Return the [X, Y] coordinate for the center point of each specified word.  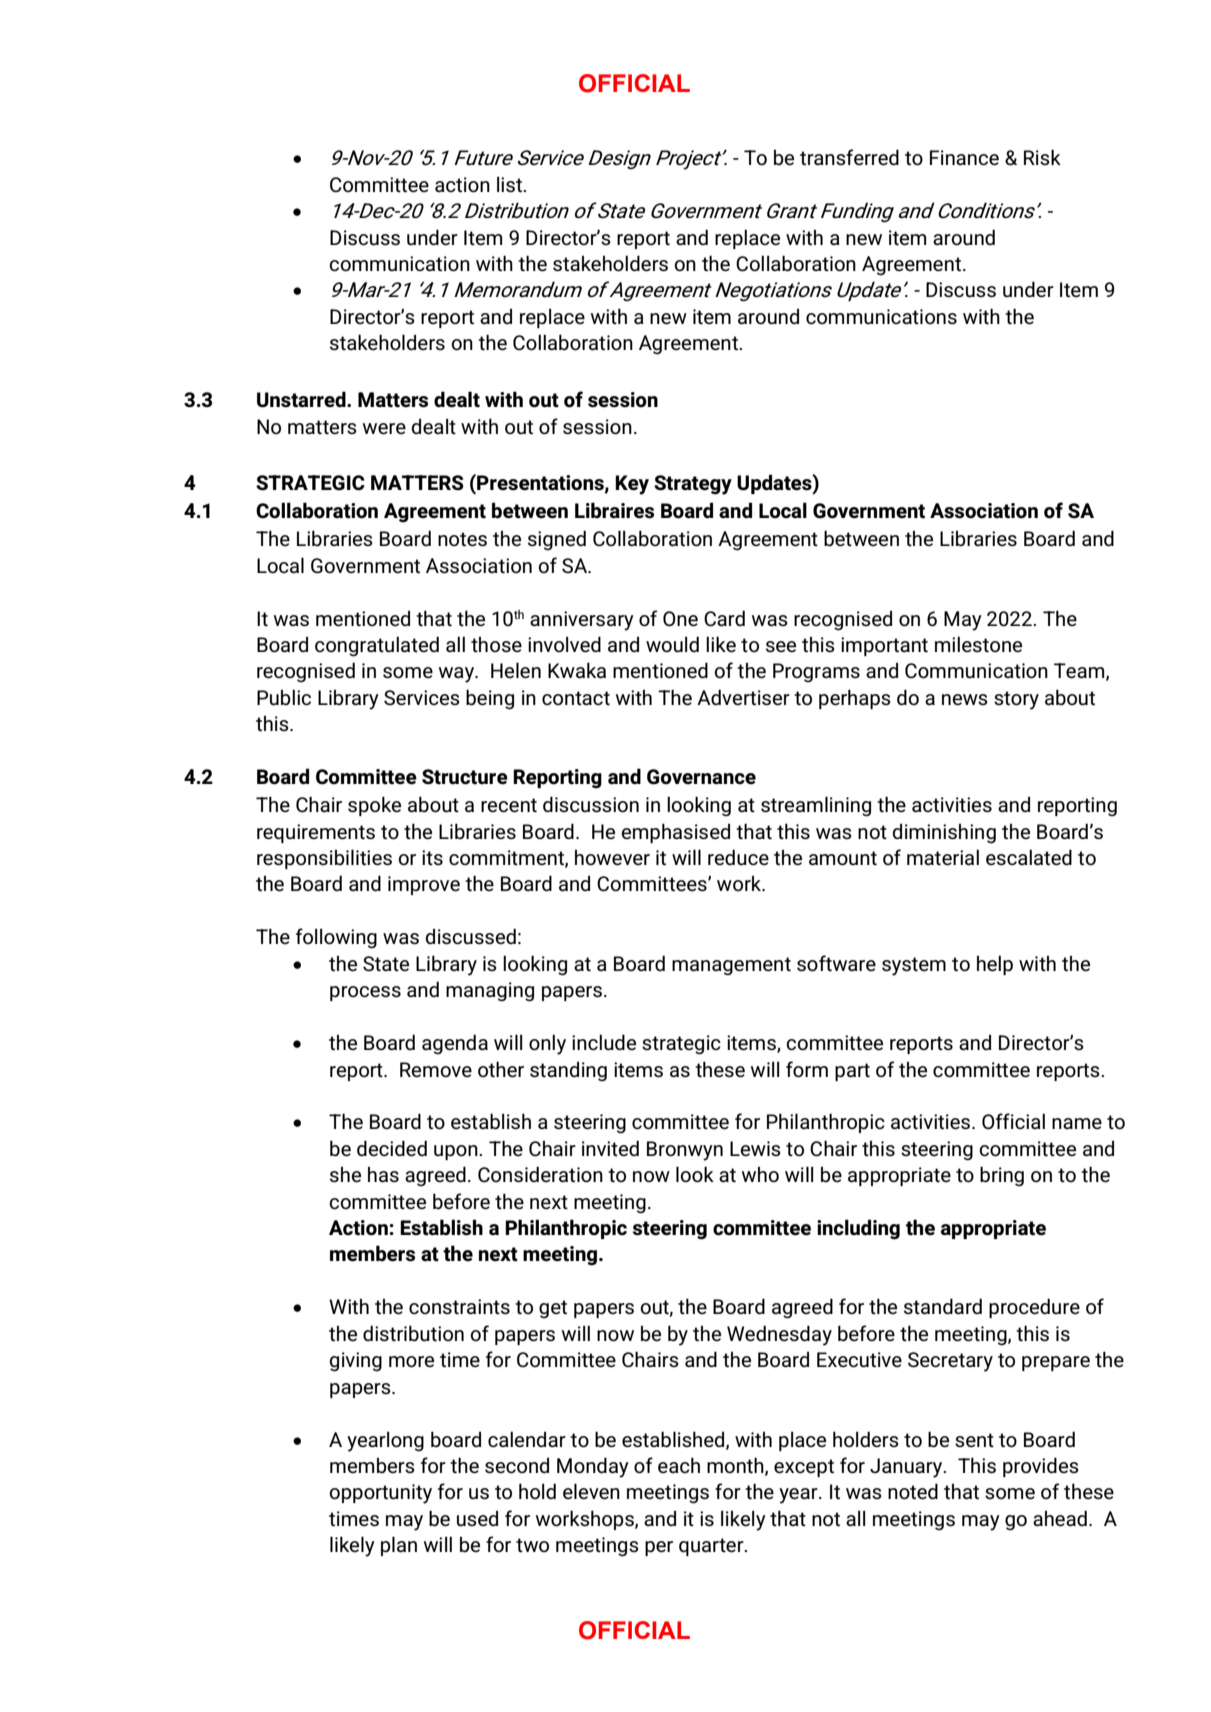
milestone [978, 644]
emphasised [675, 833]
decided [392, 1148]
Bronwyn [685, 1151]
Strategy [693, 485]
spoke [374, 806]
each [679, 1465]
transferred [849, 157]
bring [1002, 1176]
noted [913, 1491]
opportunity [380, 1494]
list [510, 184]
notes [462, 539]
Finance [964, 158]
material [943, 857]
